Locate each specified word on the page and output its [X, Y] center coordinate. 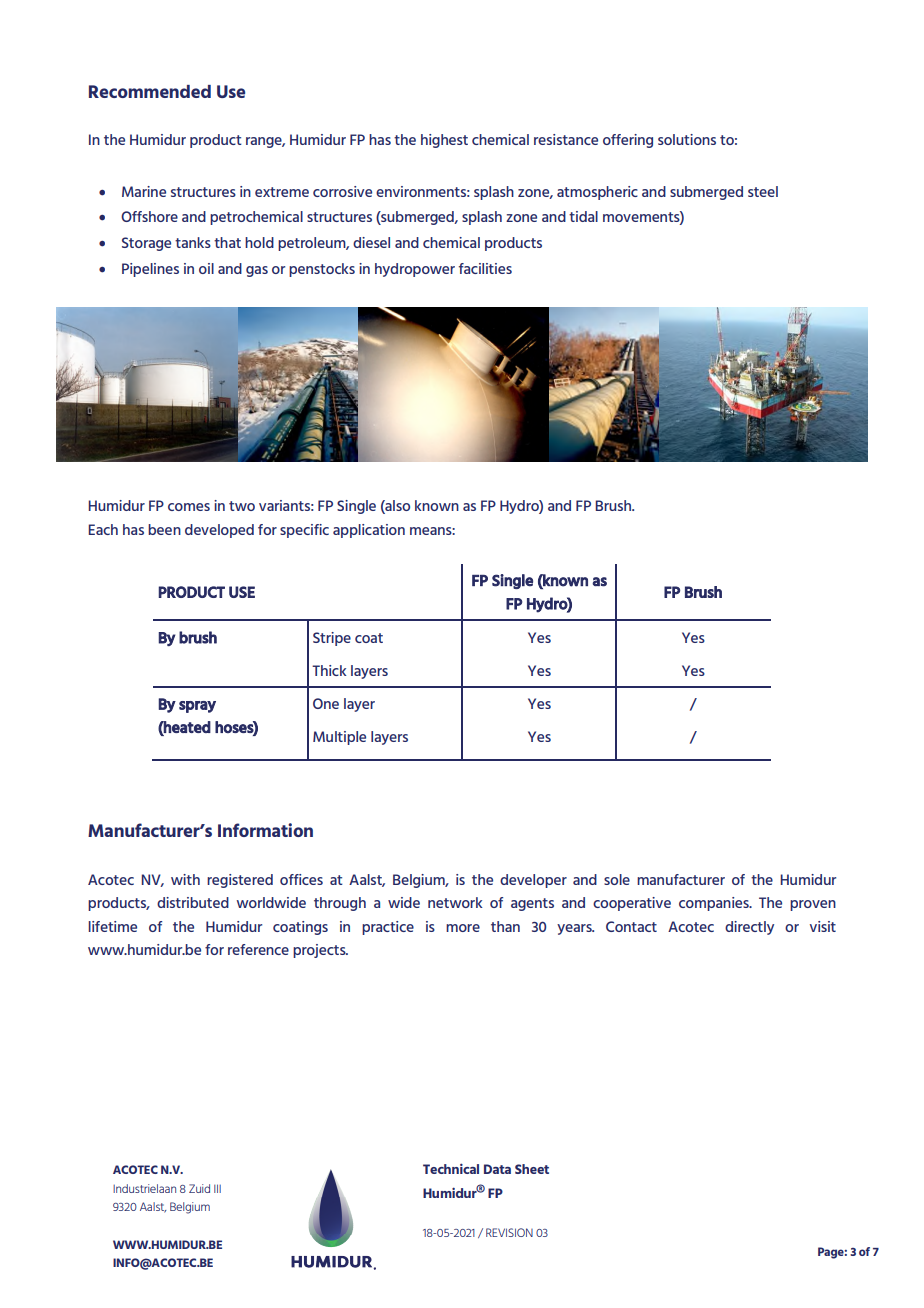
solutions [687, 139]
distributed [193, 902]
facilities [485, 268]
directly [749, 928]
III [217, 1188]
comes [189, 507]
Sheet [532, 1169]
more [463, 928]
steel [763, 191]
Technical [451, 1168]
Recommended [150, 91]
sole [617, 879]
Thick [329, 670]
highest [444, 141]
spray [197, 707]
